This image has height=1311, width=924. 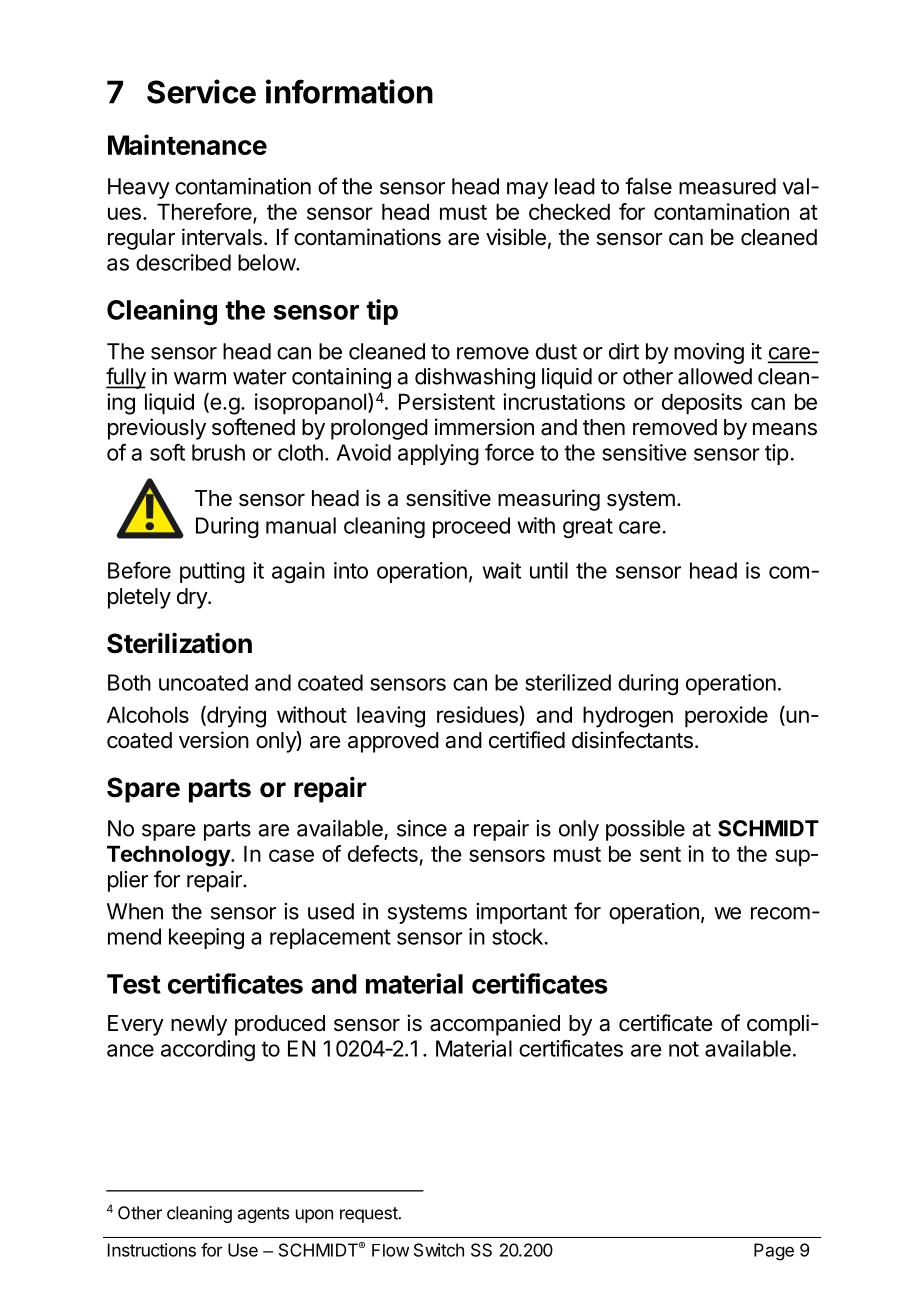 I want to click on deposits, so click(x=702, y=404).
